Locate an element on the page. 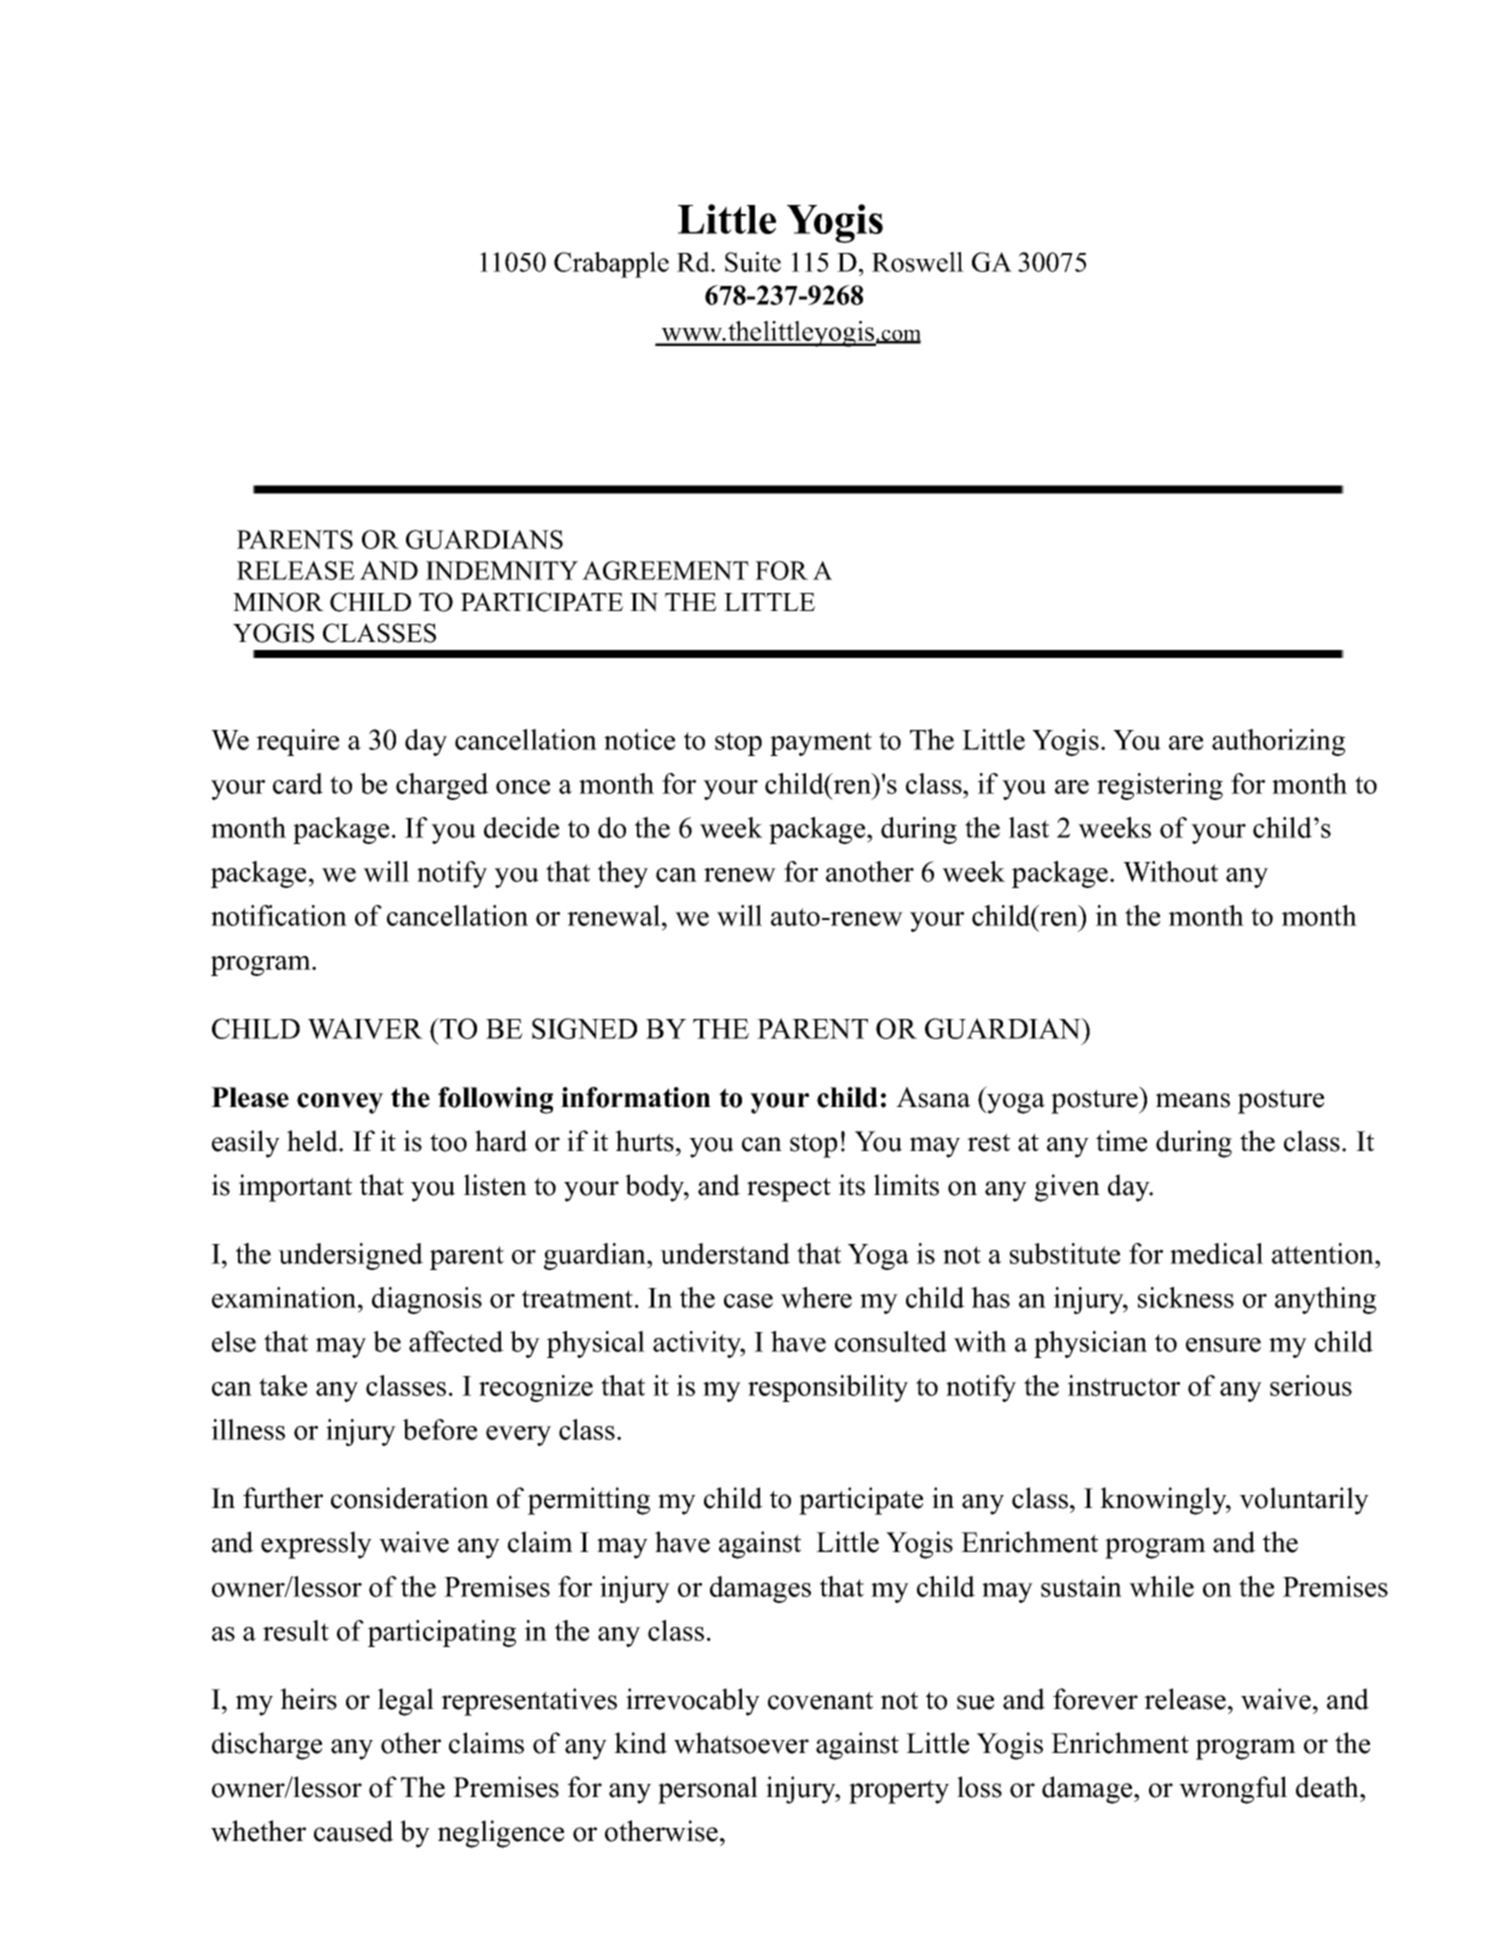 This image has height=1944, width=1502. information is located at coordinates (636, 1097).
